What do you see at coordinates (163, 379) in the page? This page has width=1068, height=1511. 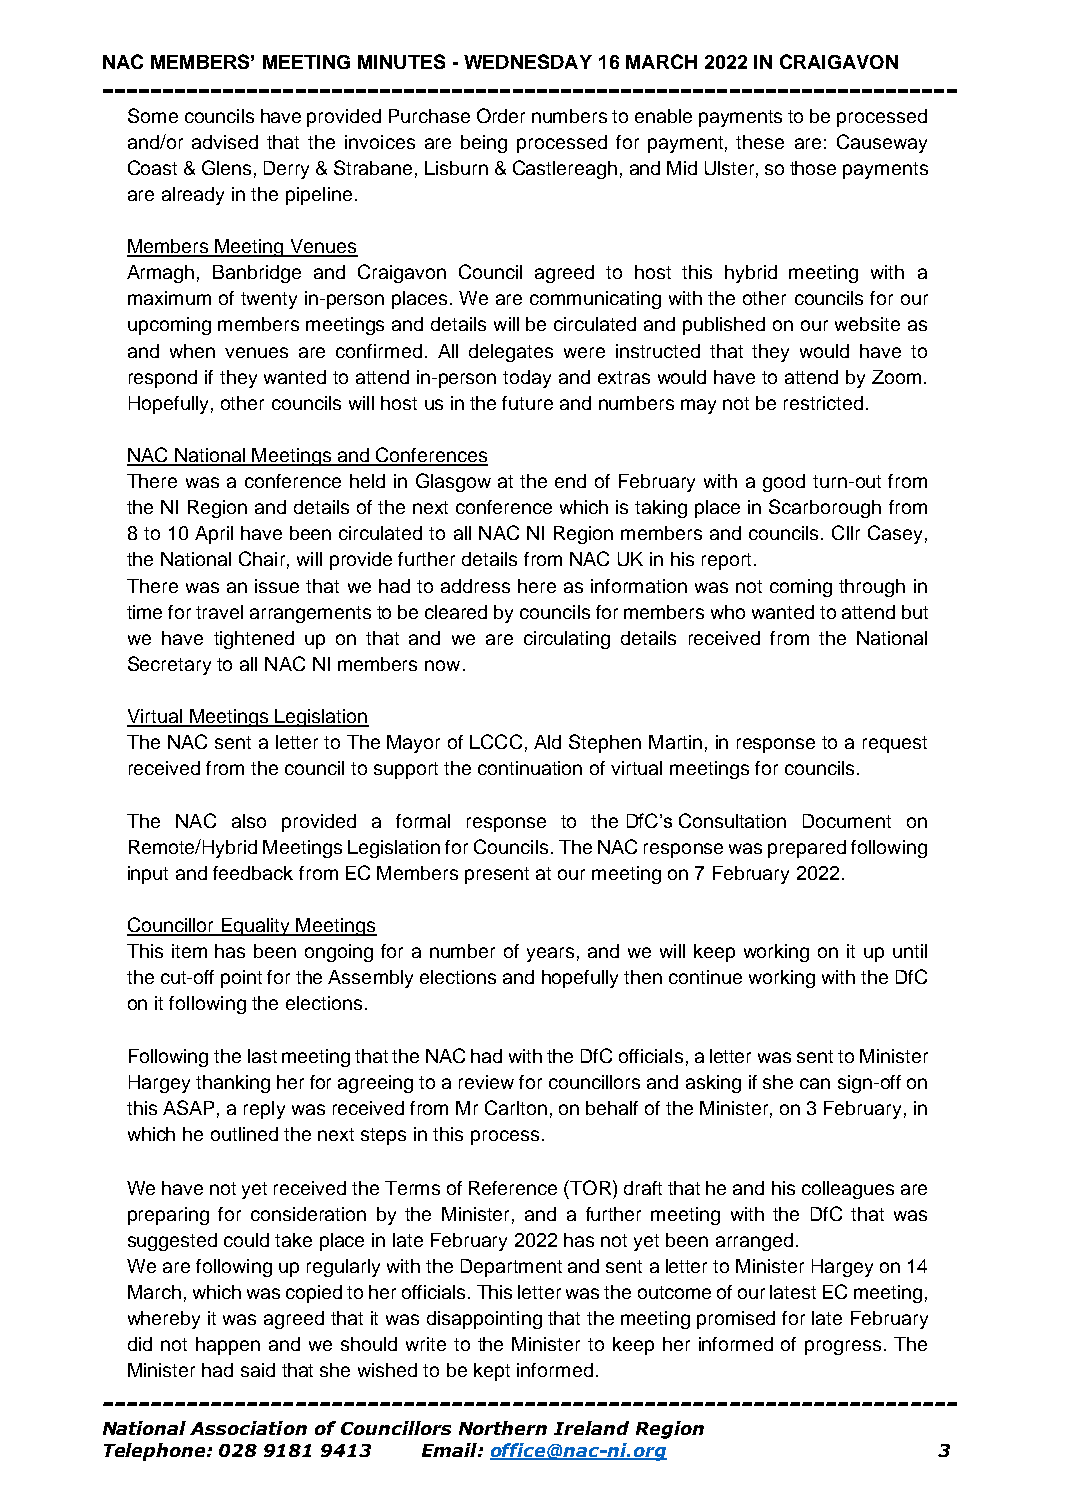 I see `respond` at bounding box center [163, 379].
